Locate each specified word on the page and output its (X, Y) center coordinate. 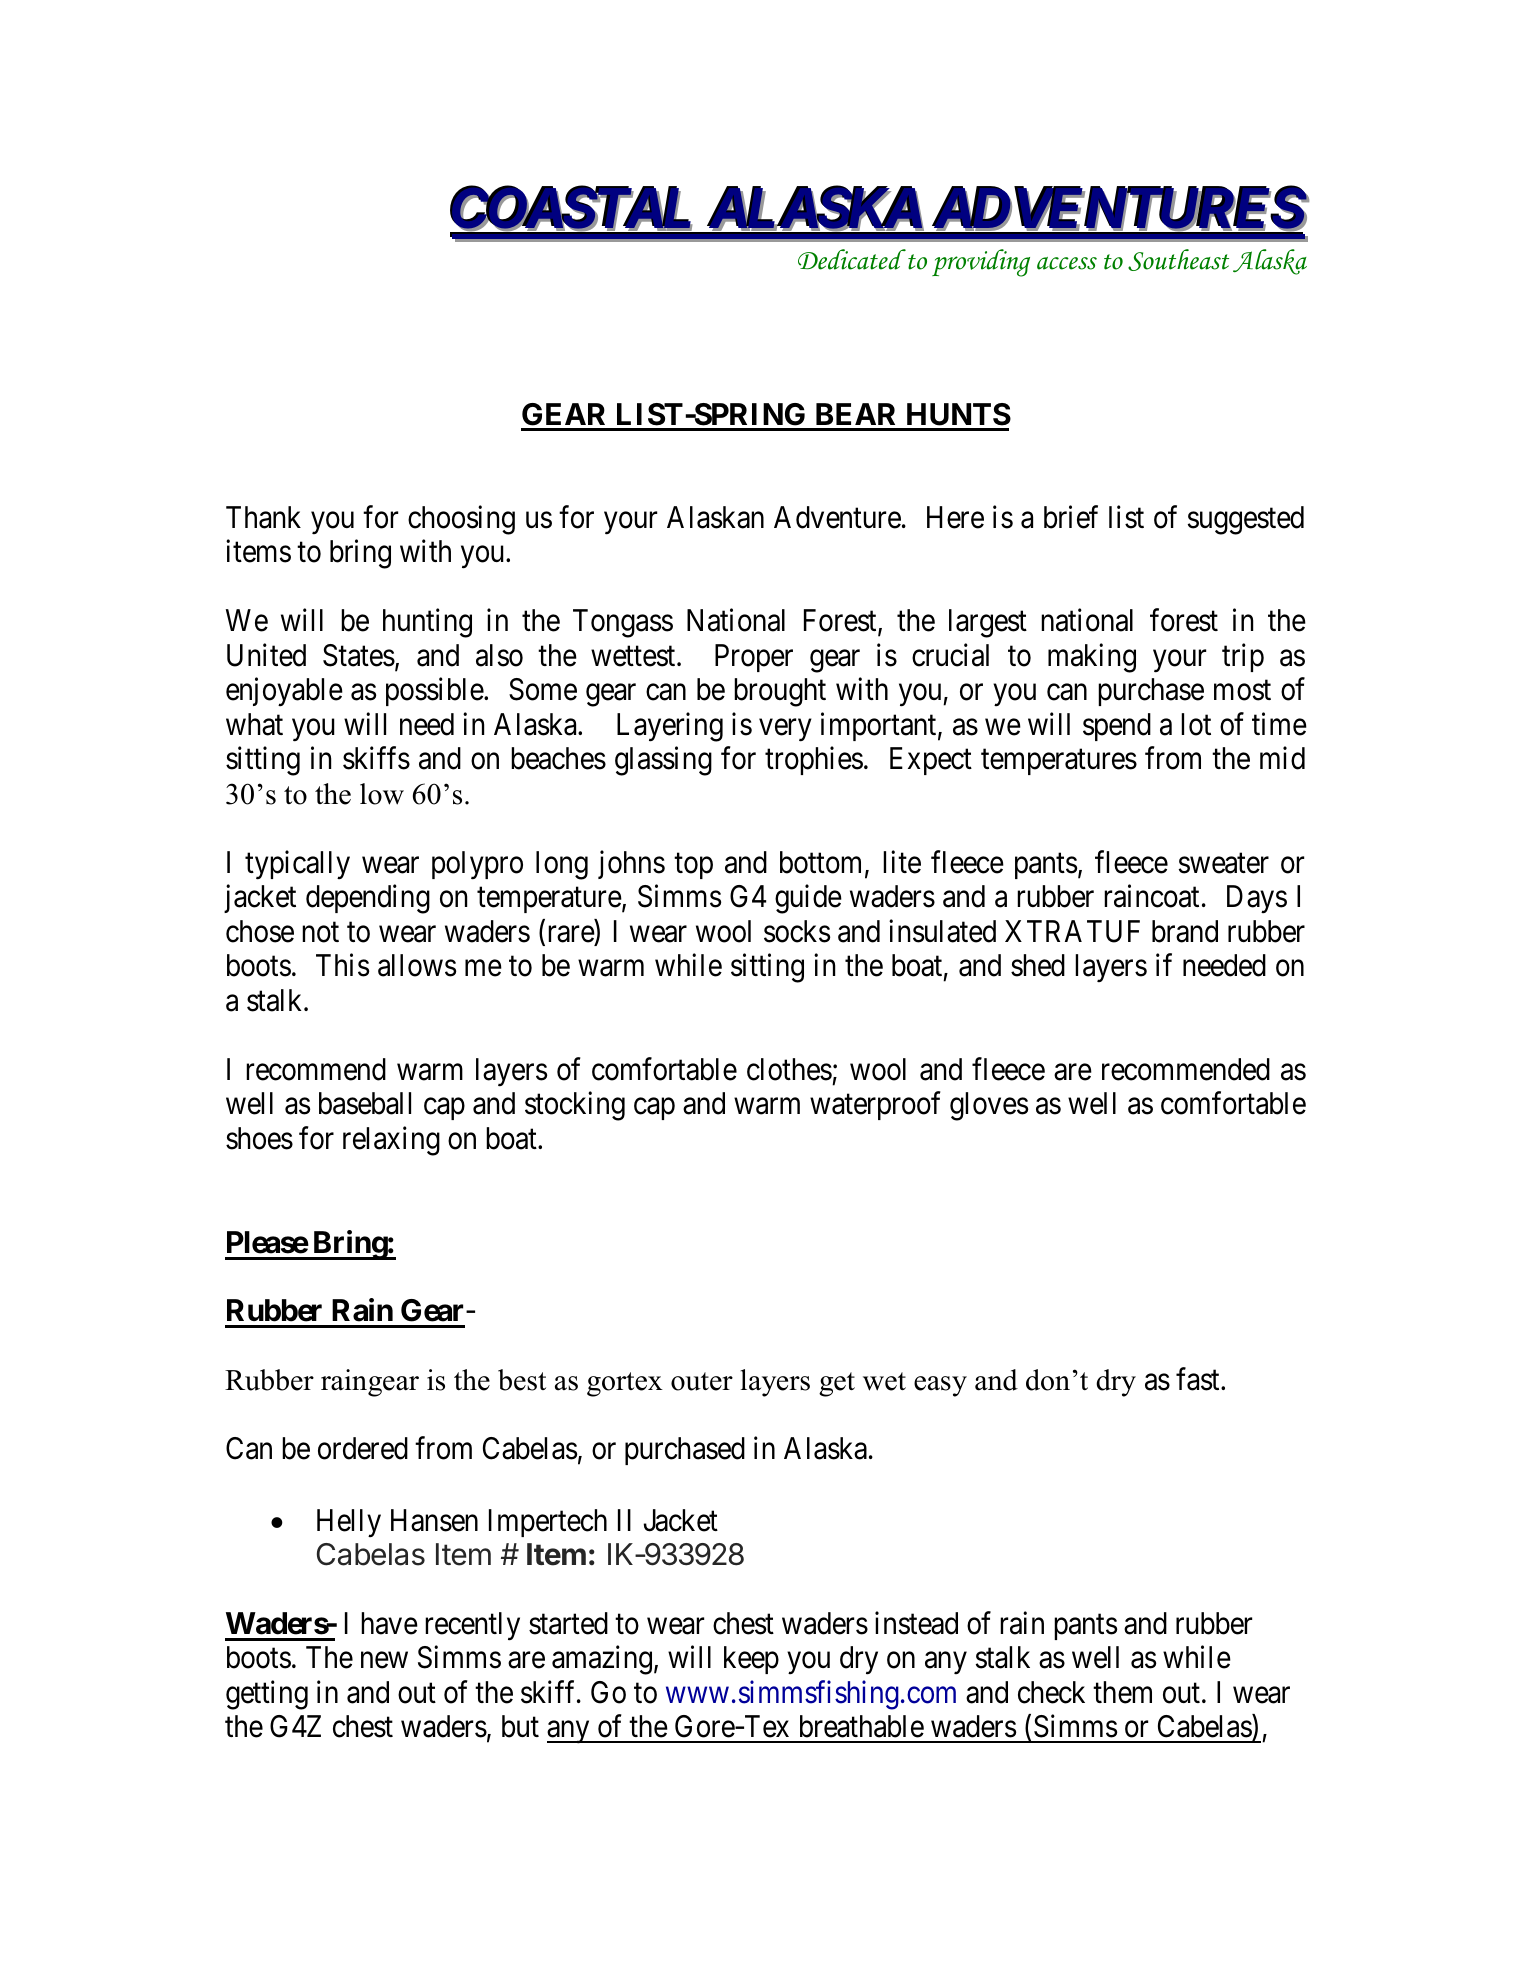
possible (435, 692)
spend (1117, 727)
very (785, 730)
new (384, 1661)
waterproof (875, 1106)
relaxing (391, 1141)
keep (751, 1660)
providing (981, 263)
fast (1199, 1379)
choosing (461, 520)
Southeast (1178, 260)
